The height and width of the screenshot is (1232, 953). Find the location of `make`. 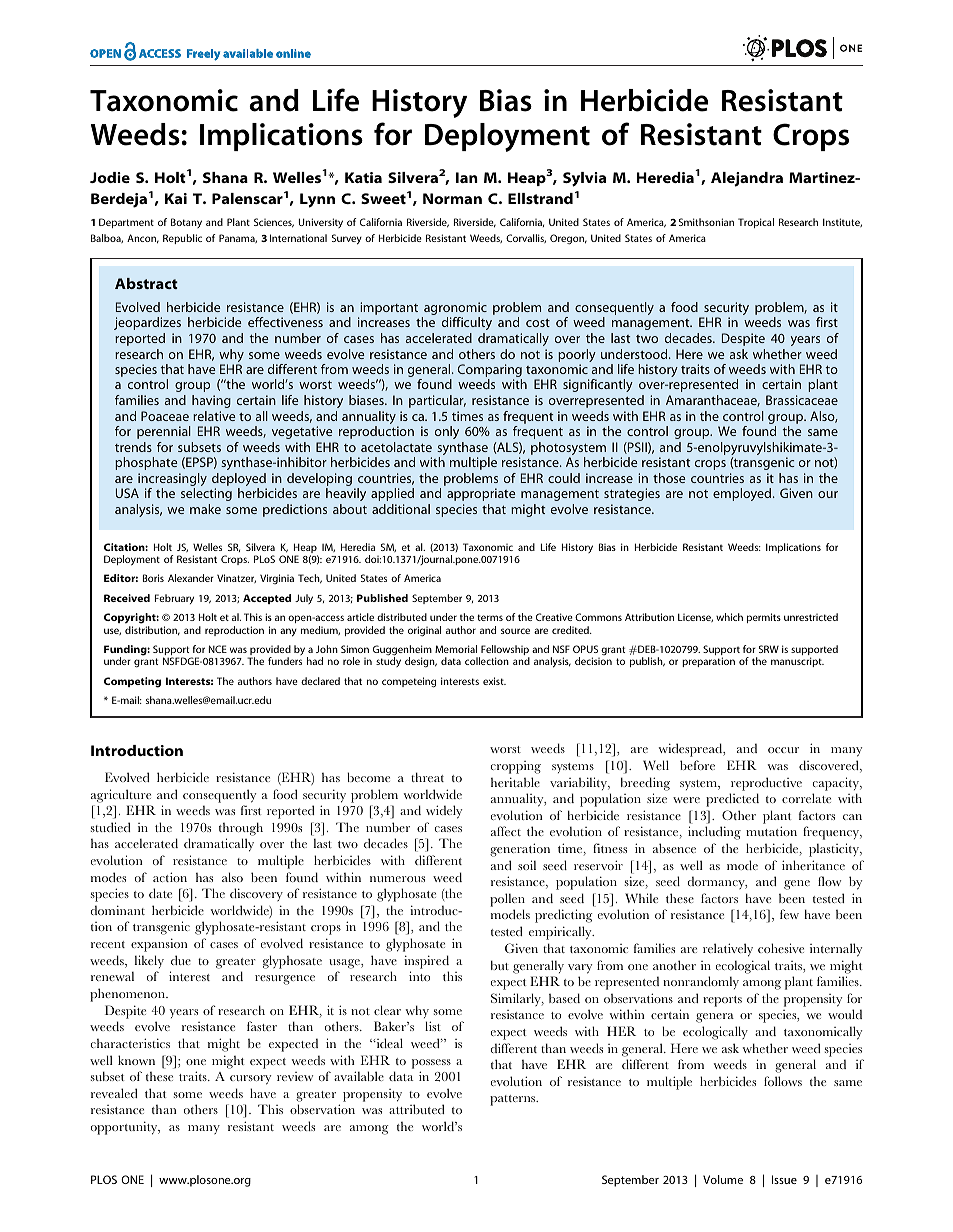

make is located at coordinates (205, 509).
